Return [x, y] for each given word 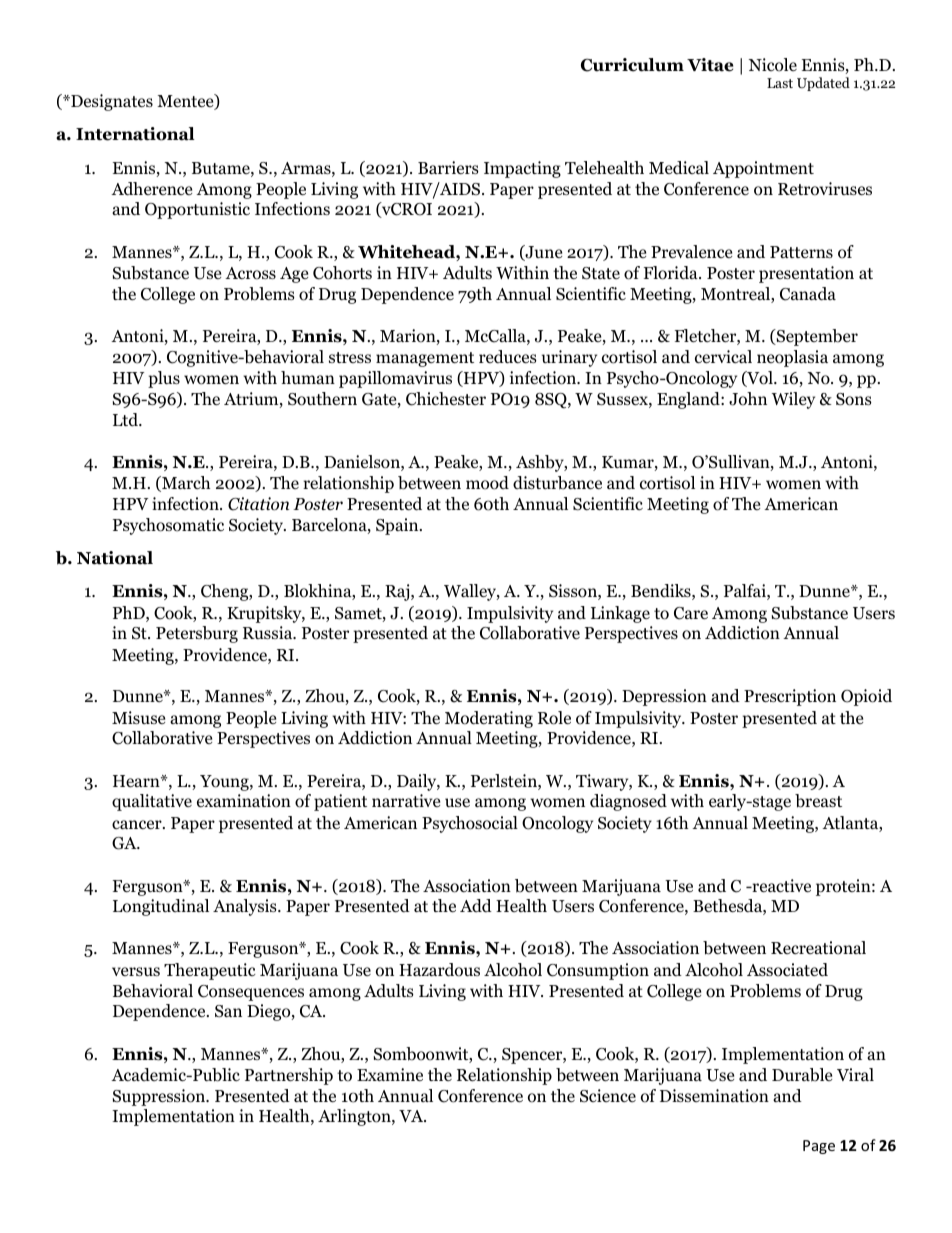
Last [780, 83]
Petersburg [197, 634]
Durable [802, 1075]
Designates [111, 102]
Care [691, 613]
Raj [398, 592]
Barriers [448, 167]
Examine [390, 1074]
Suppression [160, 1097]
